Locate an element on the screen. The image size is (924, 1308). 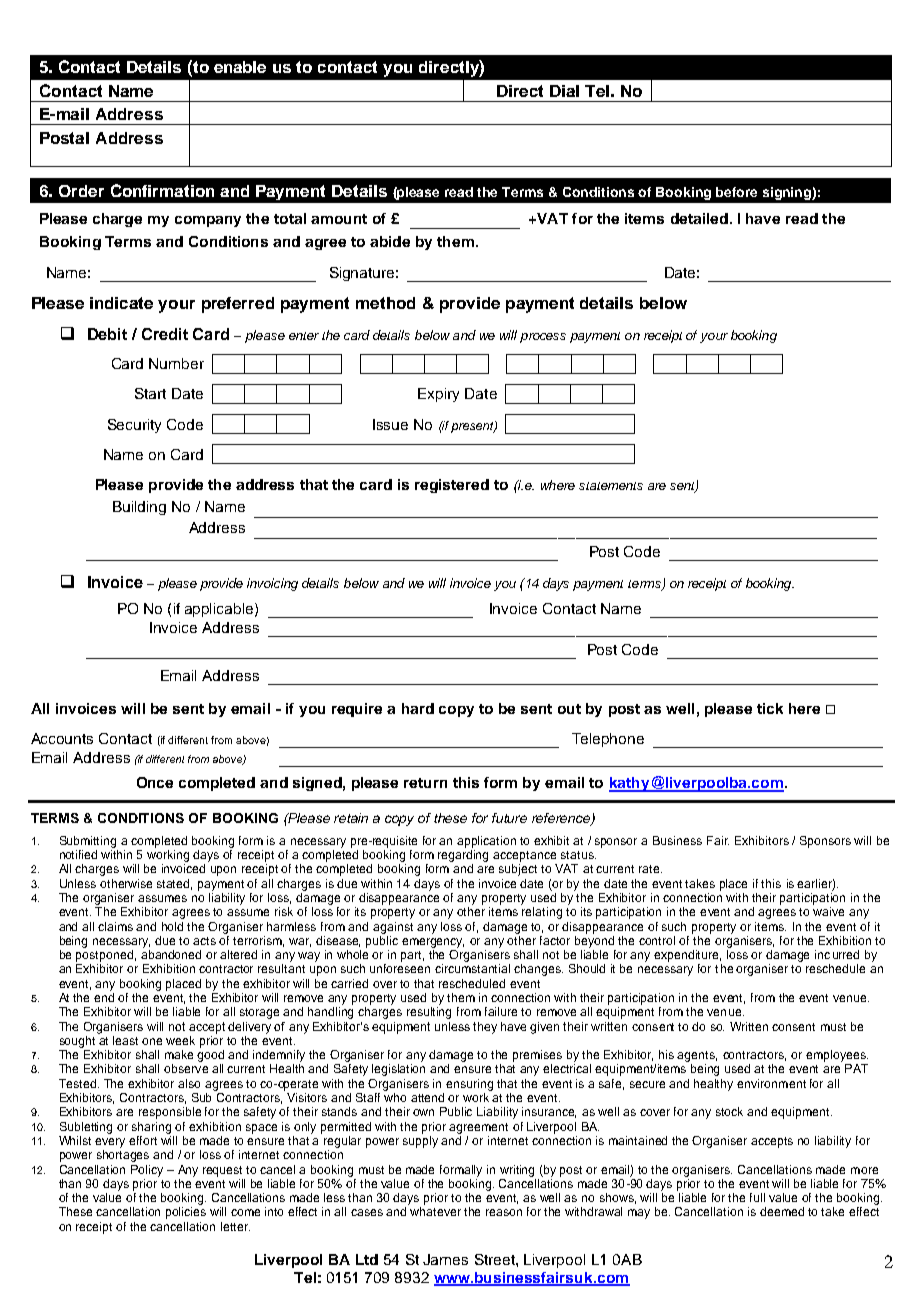
statements is located at coordinates (611, 486).
